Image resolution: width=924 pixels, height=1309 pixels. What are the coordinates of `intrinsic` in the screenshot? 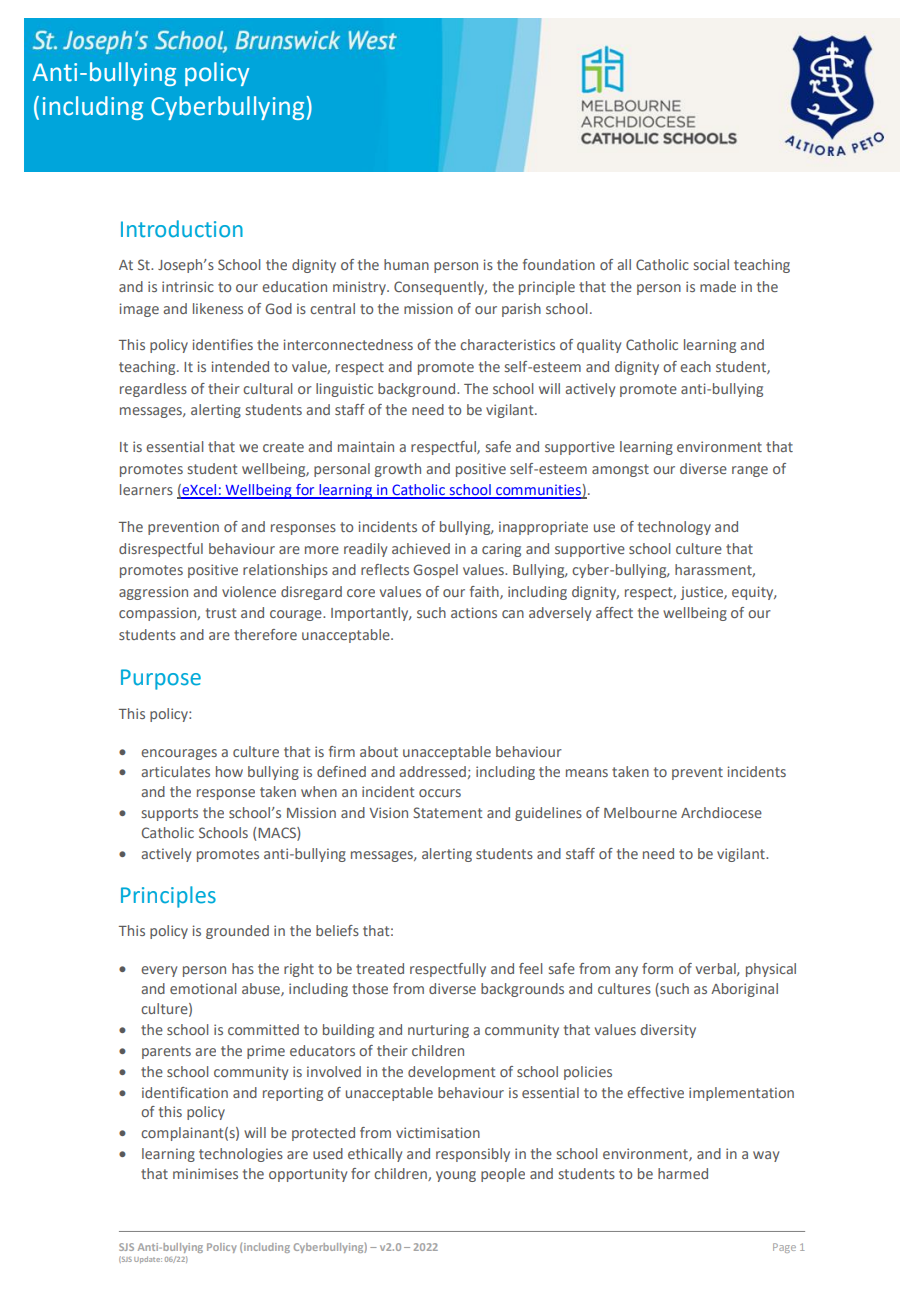 It's located at (188, 286).
